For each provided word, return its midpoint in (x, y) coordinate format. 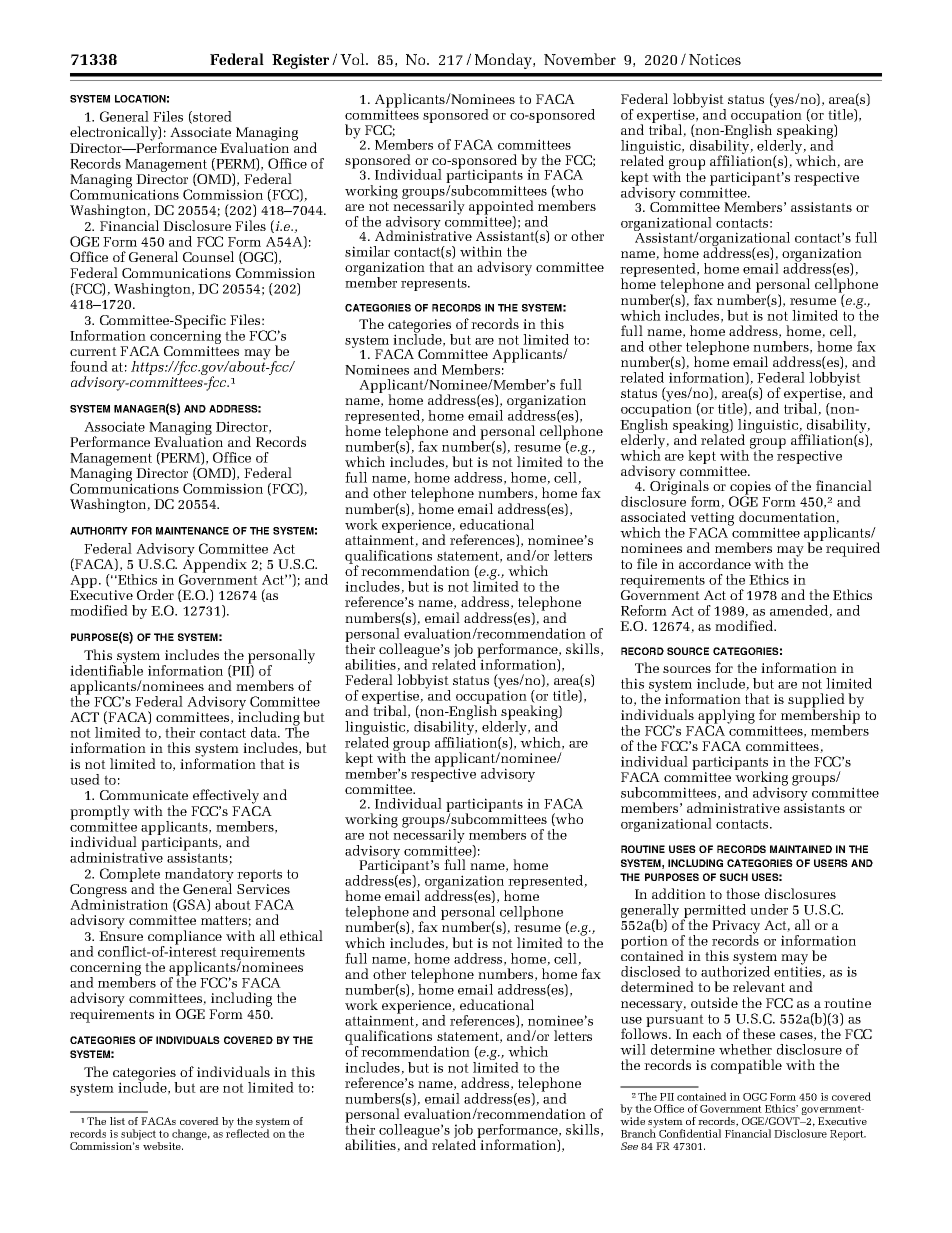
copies (750, 489)
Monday (504, 61)
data (265, 732)
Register (300, 61)
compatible (746, 1066)
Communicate (144, 795)
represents (435, 284)
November (580, 59)
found (89, 366)
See (629, 1146)
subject (139, 1136)
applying (726, 717)
